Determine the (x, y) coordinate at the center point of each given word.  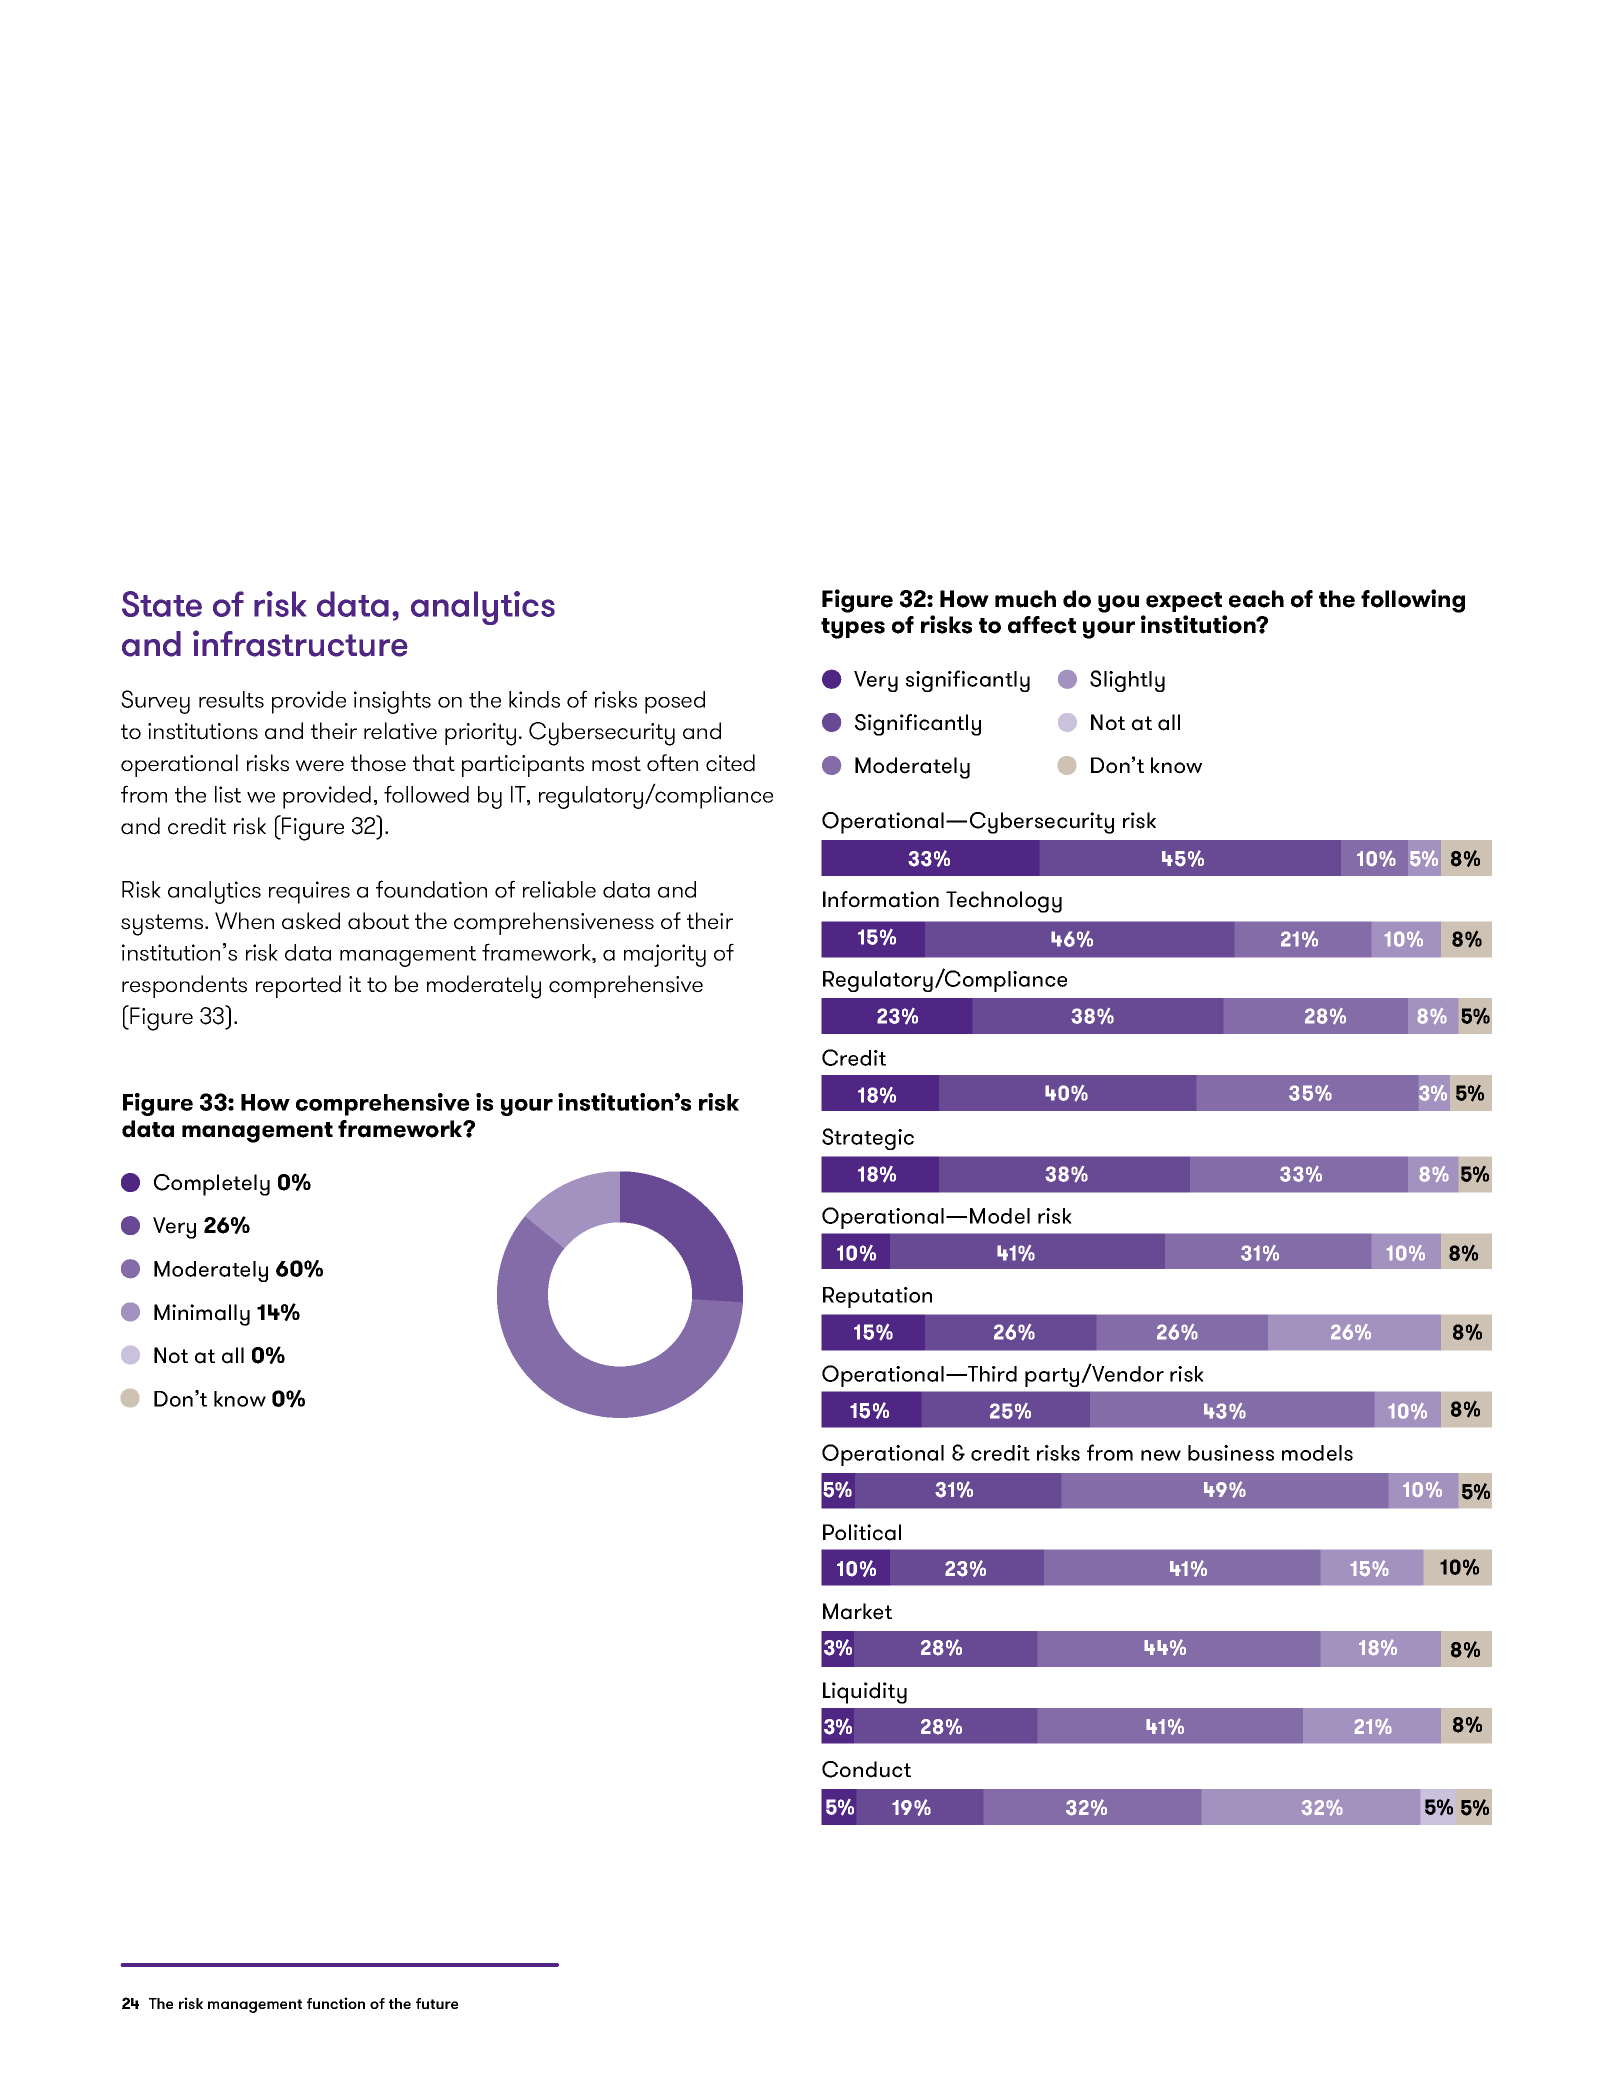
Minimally (202, 1315)
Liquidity (865, 1693)
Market (857, 1611)
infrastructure (300, 643)
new (1161, 1455)
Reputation (877, 1297)
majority (665, 955)
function (336, 2003)
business (1231, 1453)
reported (298, 986)
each (1256, 599)
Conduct (866, 1769)
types (853, 628)
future (437, 2003)
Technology (1004, 902)
